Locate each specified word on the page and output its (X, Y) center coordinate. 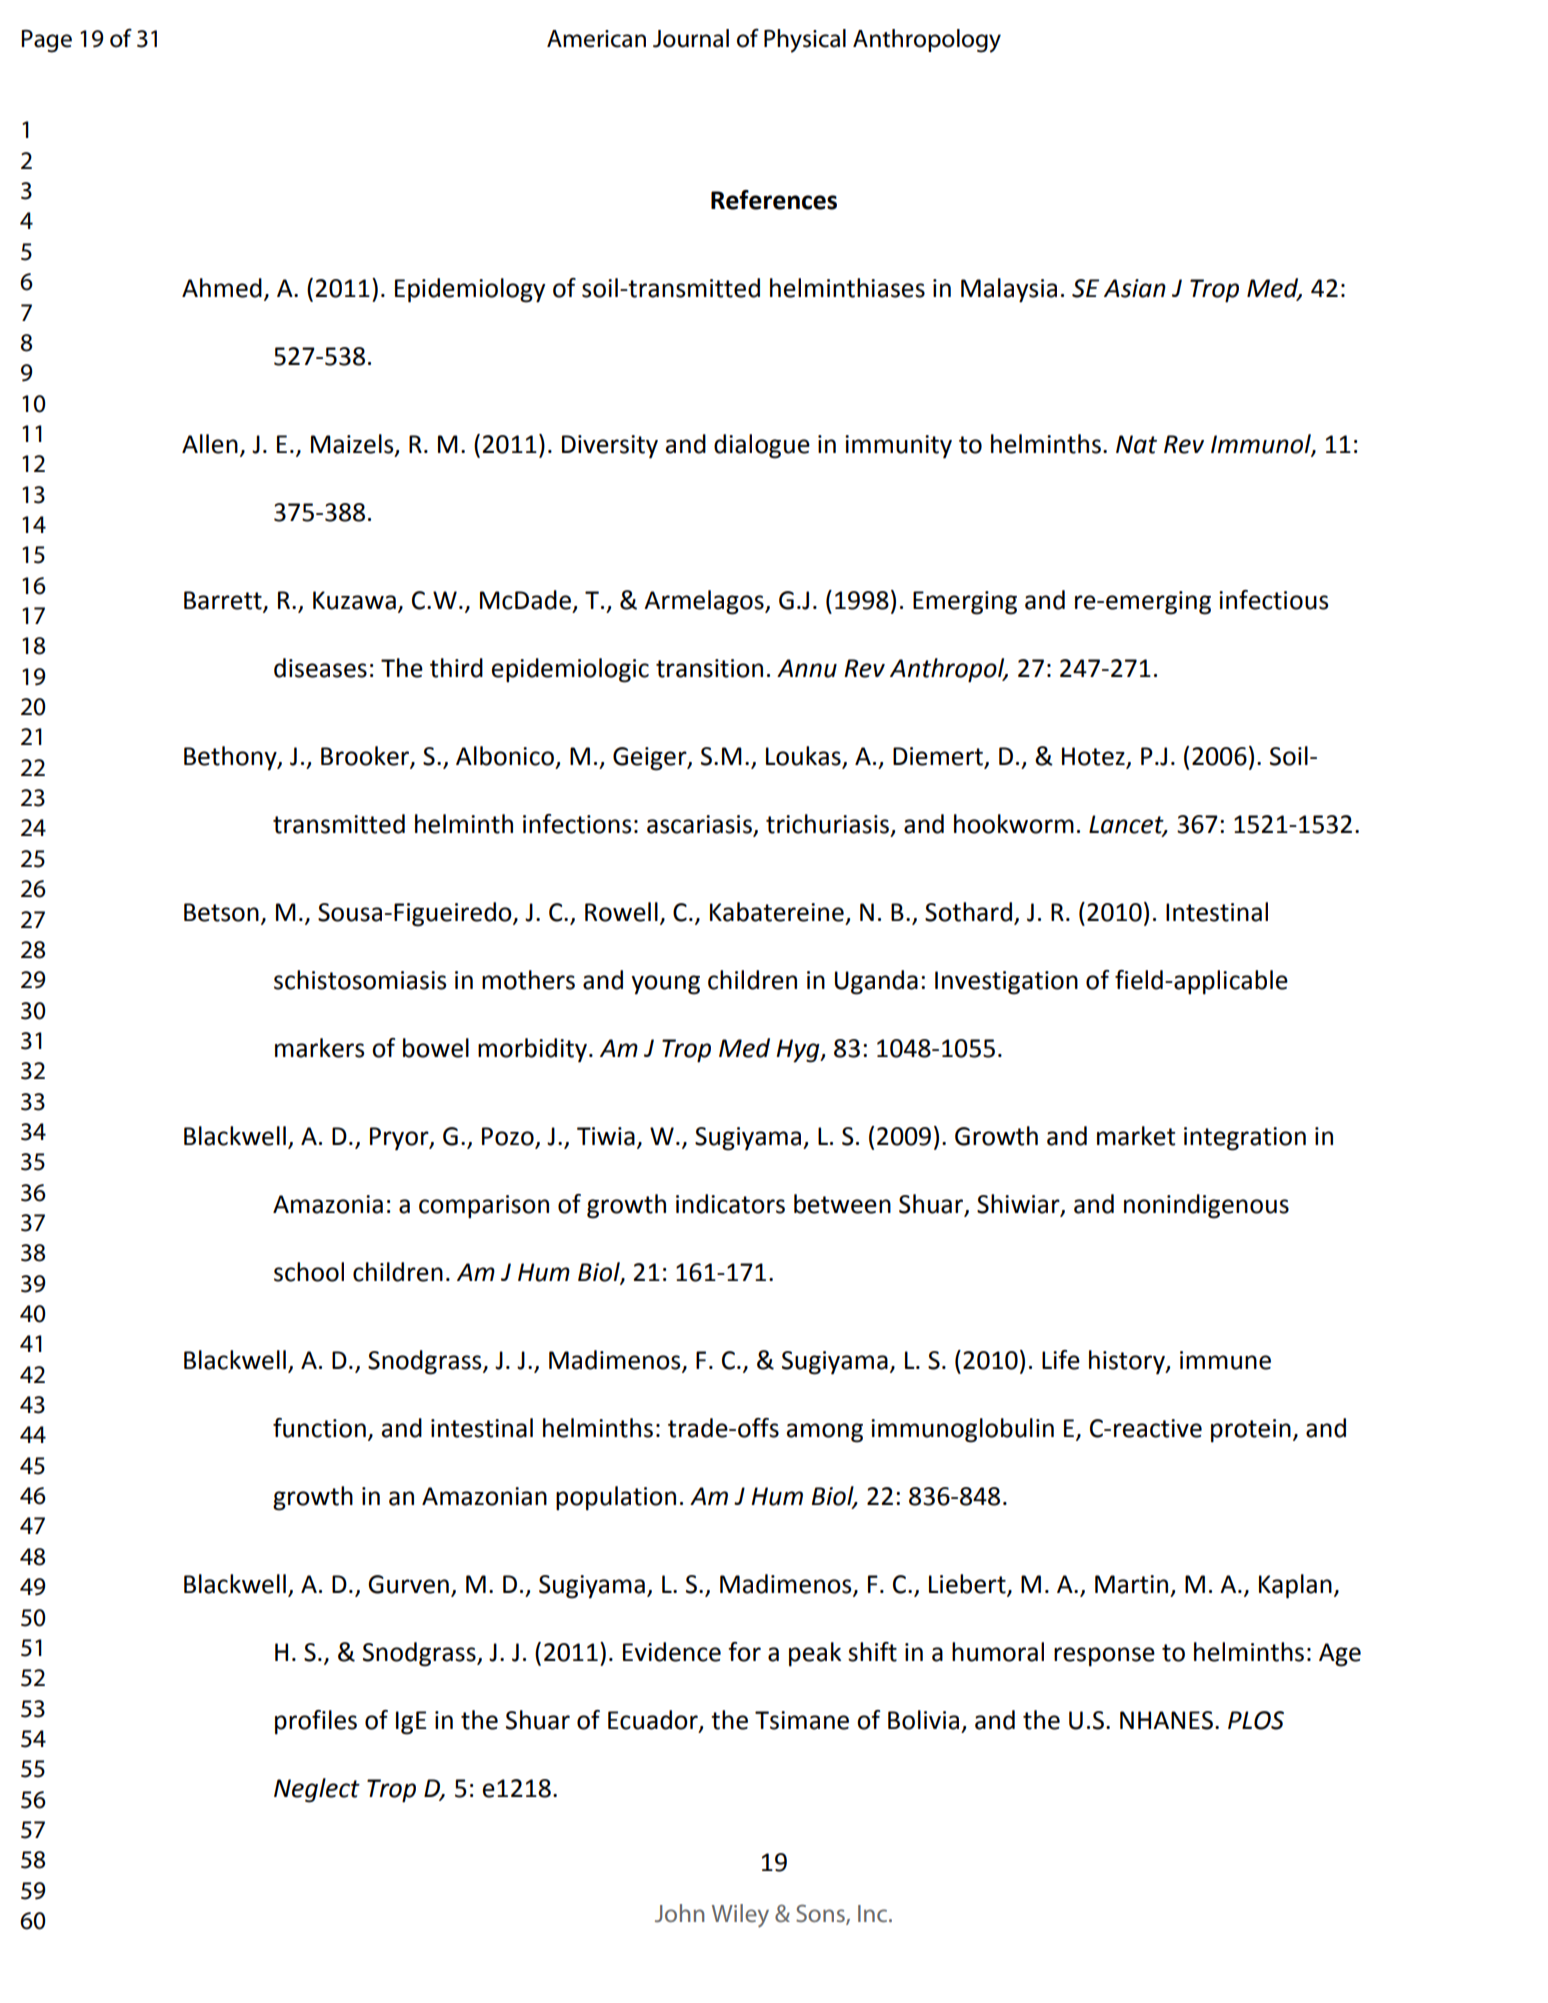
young (665, 985)
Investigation (1006, 983)
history (1128, 1362)
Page (46, 41)
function (319, 1428)
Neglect (317, 1790)
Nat (1136, 444)
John (680, 1913)
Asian (1135, 288)
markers (319, 1048)
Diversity (610, 447)
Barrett (224, 601)
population (616, 1498)
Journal (691, 38)
